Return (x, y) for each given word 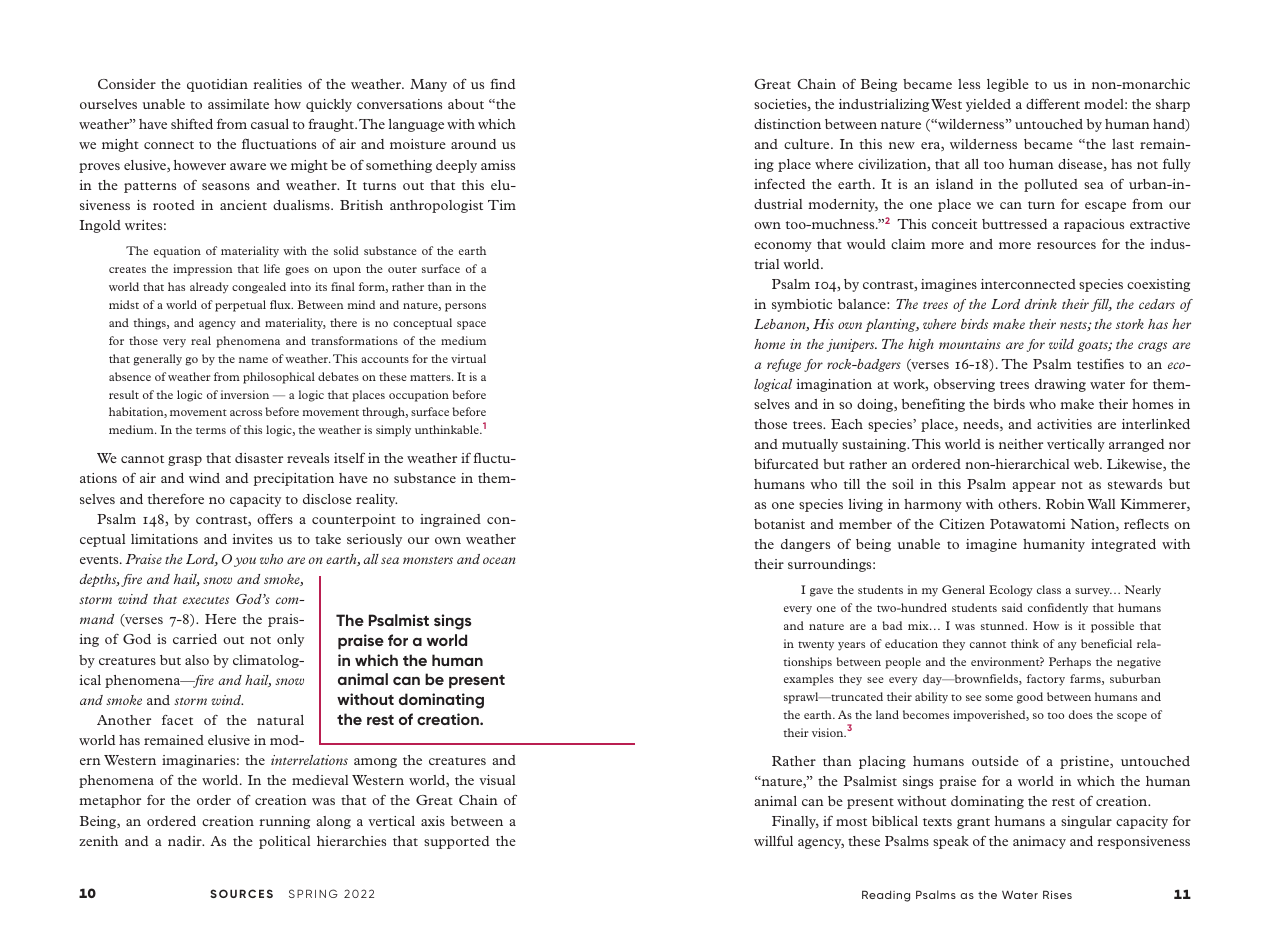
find (502, 84)
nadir (186, 841)
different (1053, 104)
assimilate (238, 104)
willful (773, 841)
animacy (1039, 842)
